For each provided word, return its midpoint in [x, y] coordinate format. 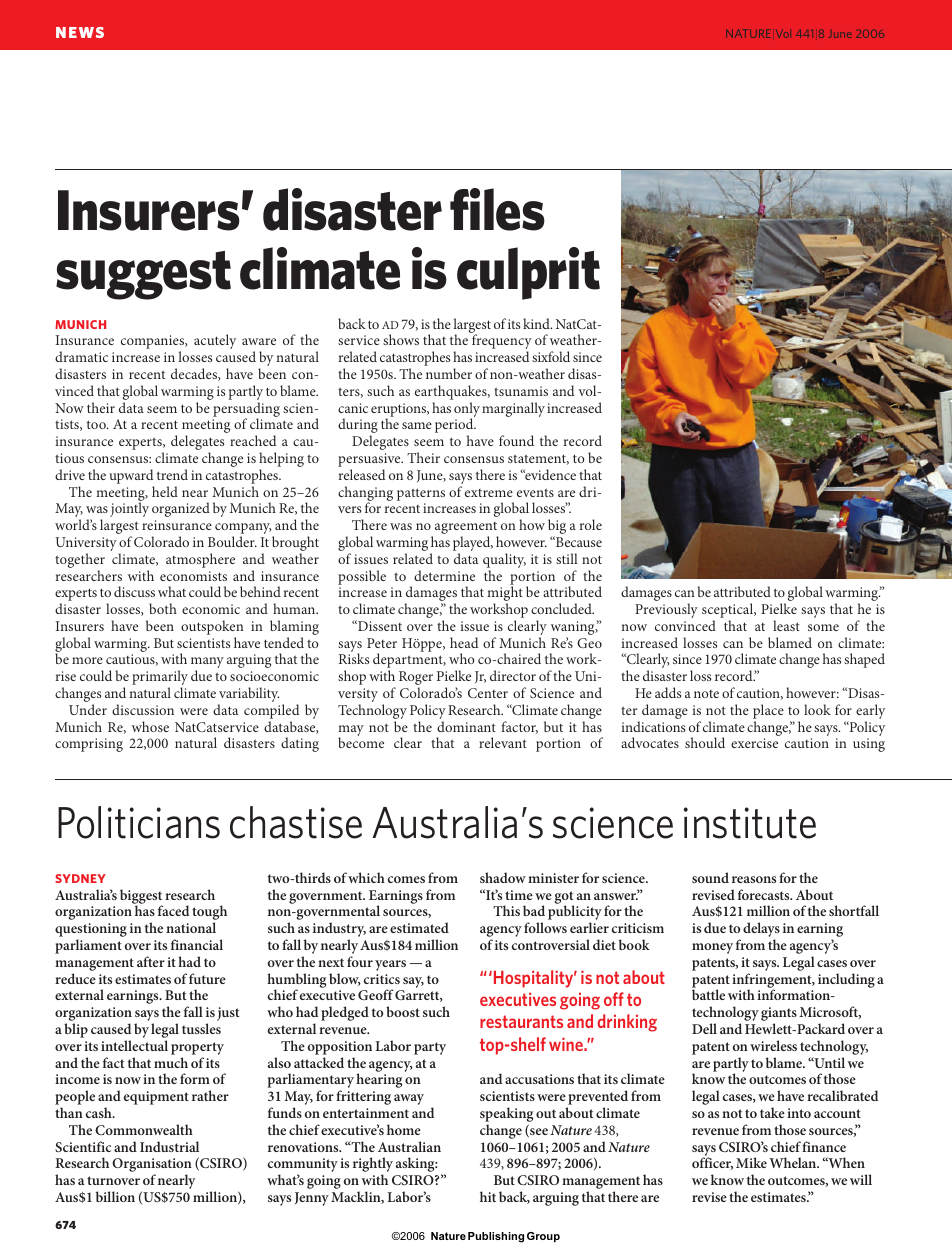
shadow [503, 877]
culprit [528, 273]
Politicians [139, 822]
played [473, 545]
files [497, 209]
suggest [143, 275]
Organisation [152, 1166]
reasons [754, 879]
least [786, 625]
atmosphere [200, 560]
